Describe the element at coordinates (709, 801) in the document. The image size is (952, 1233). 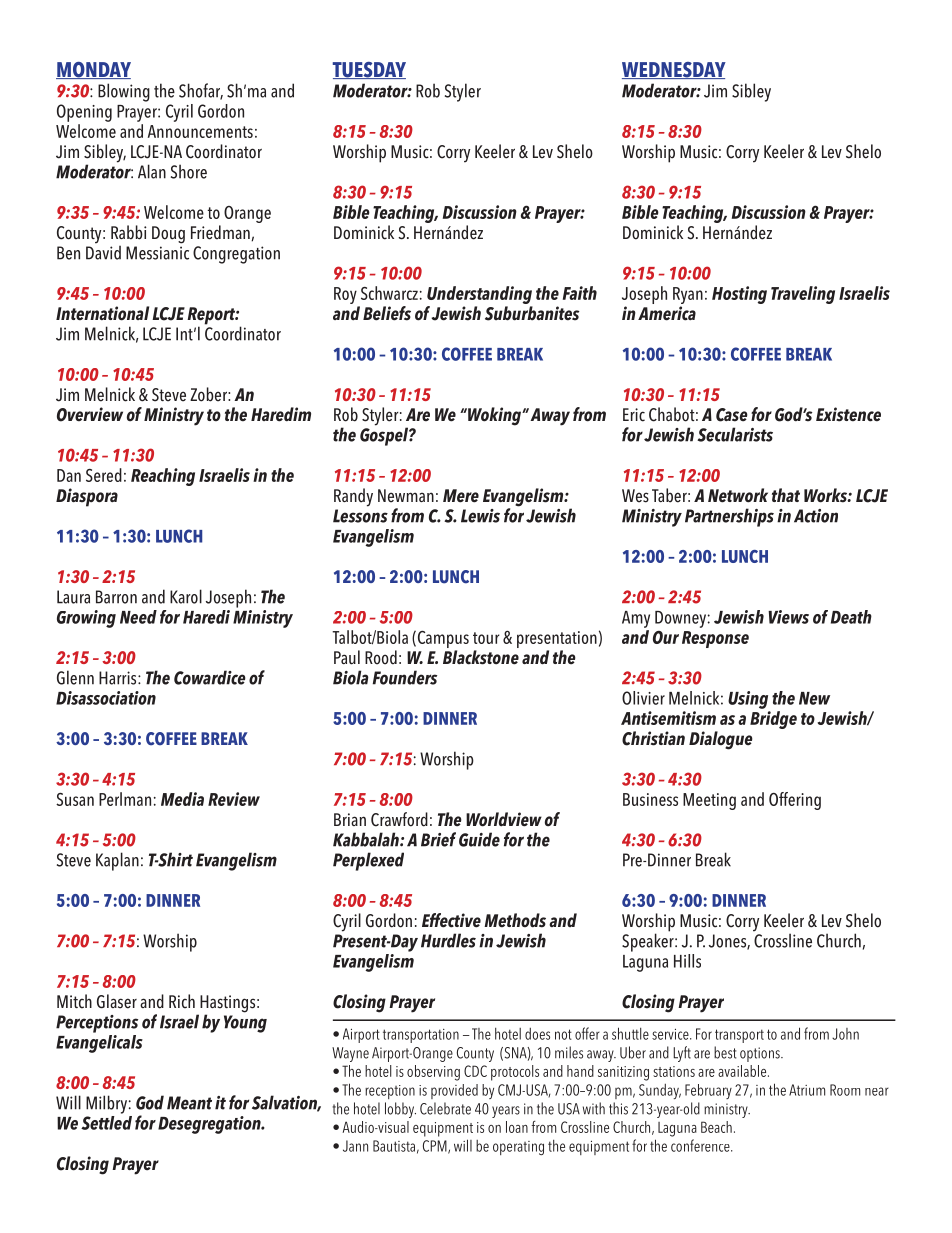
I see `Meeting` at that location.
